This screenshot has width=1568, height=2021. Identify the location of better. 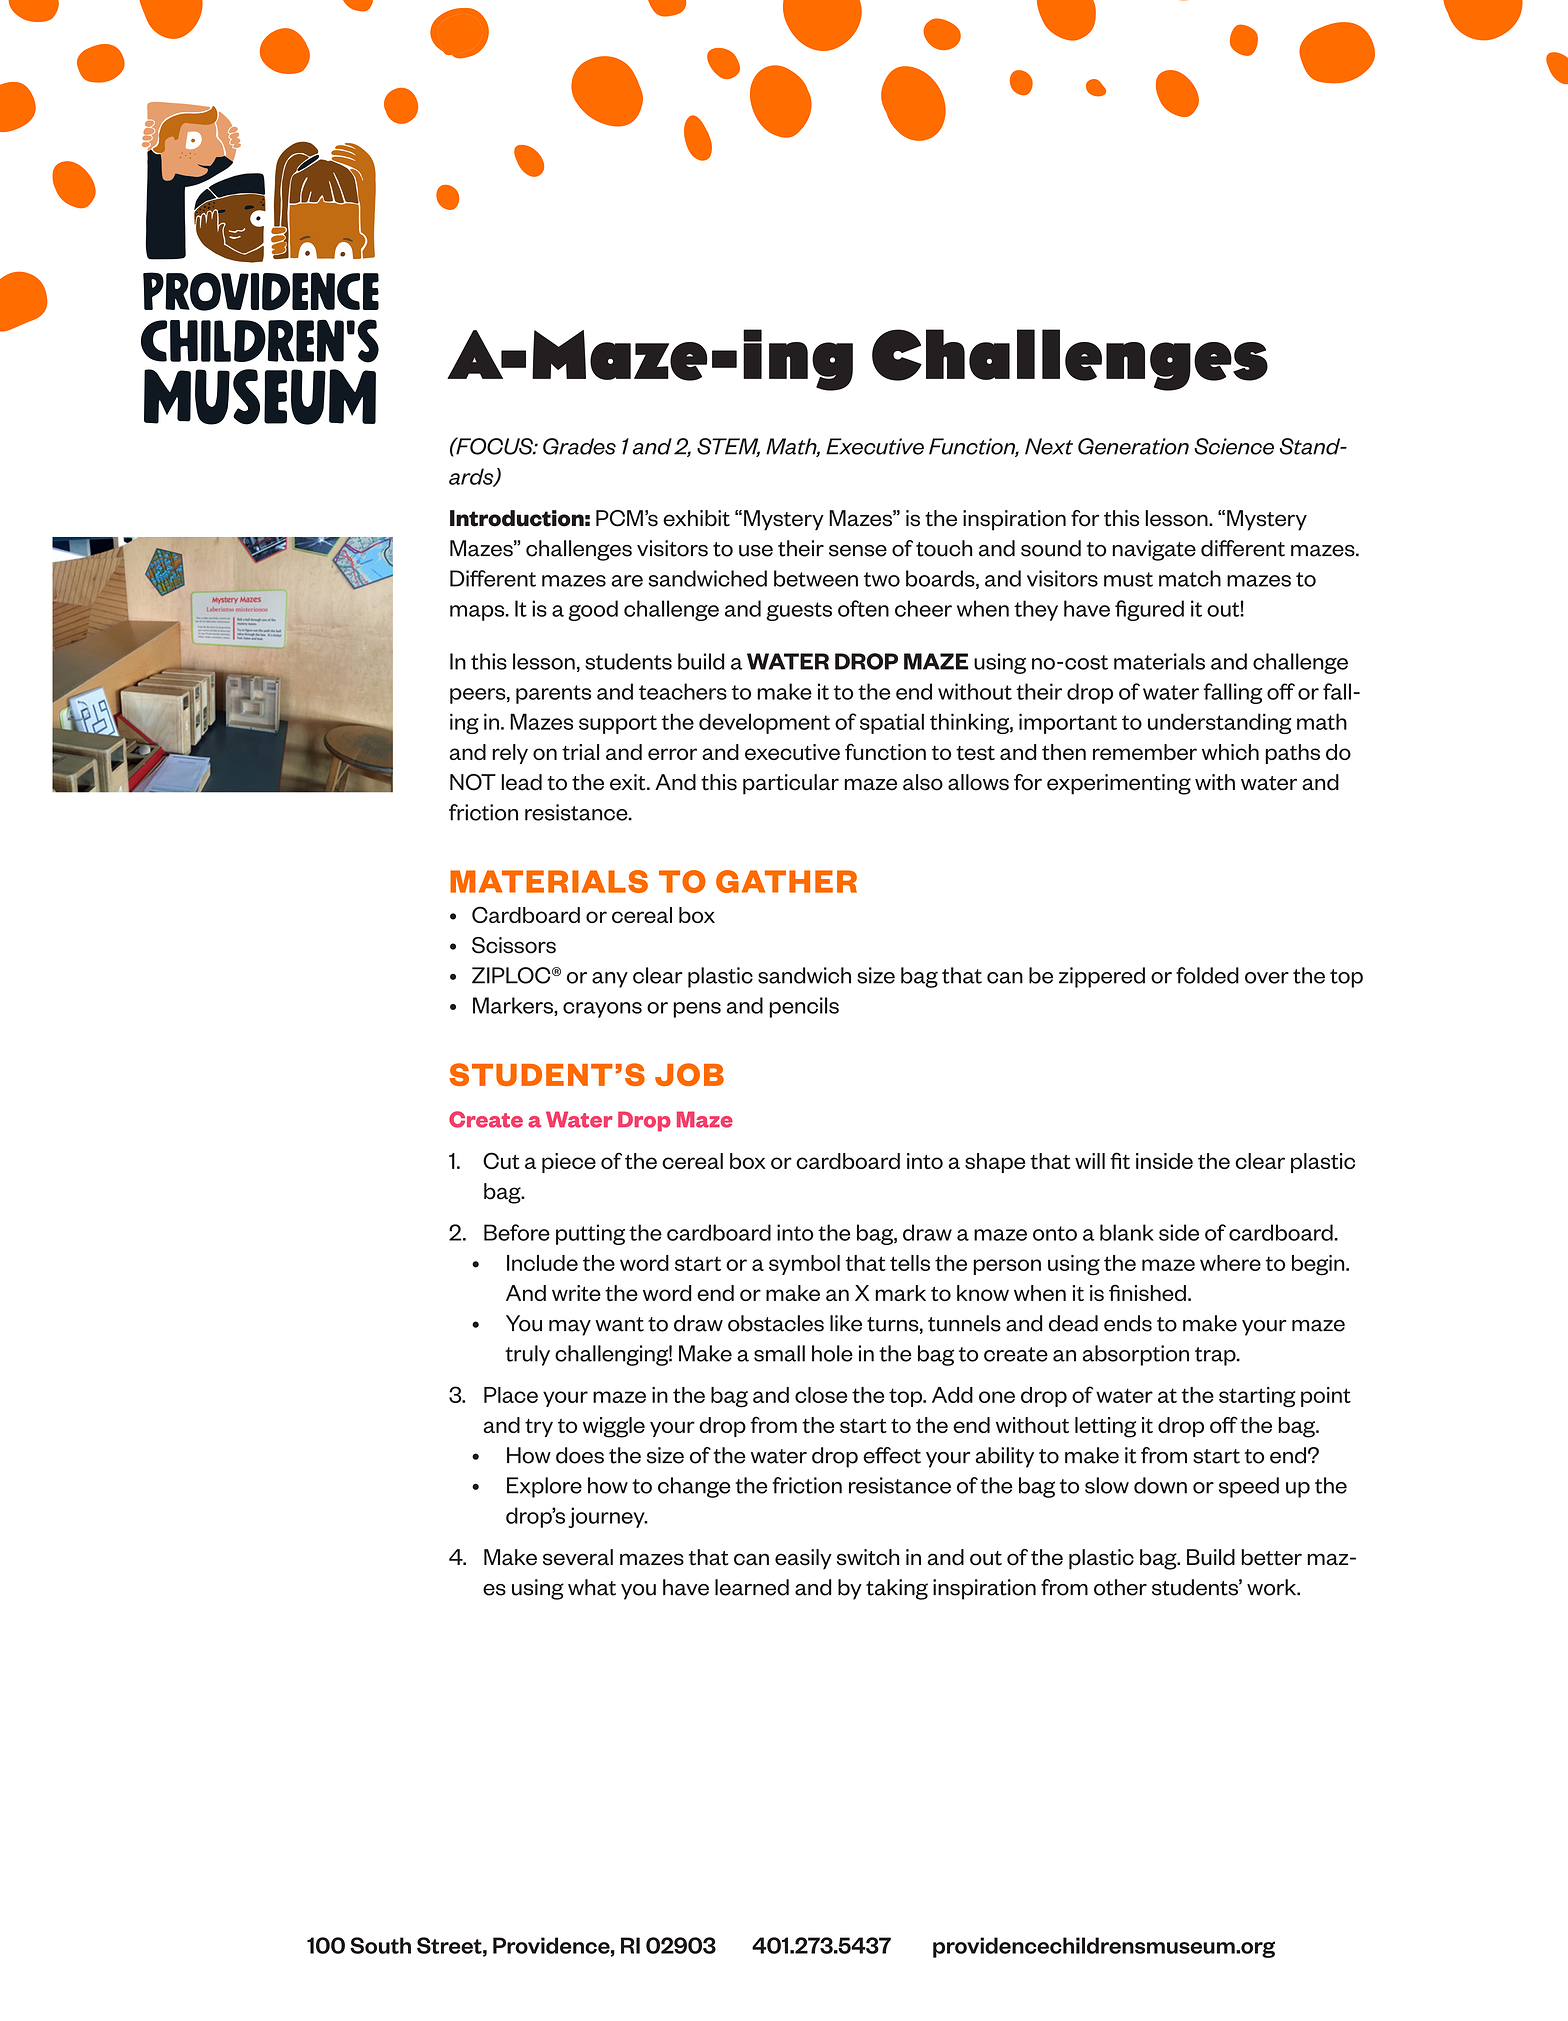
(1271, 1557).
